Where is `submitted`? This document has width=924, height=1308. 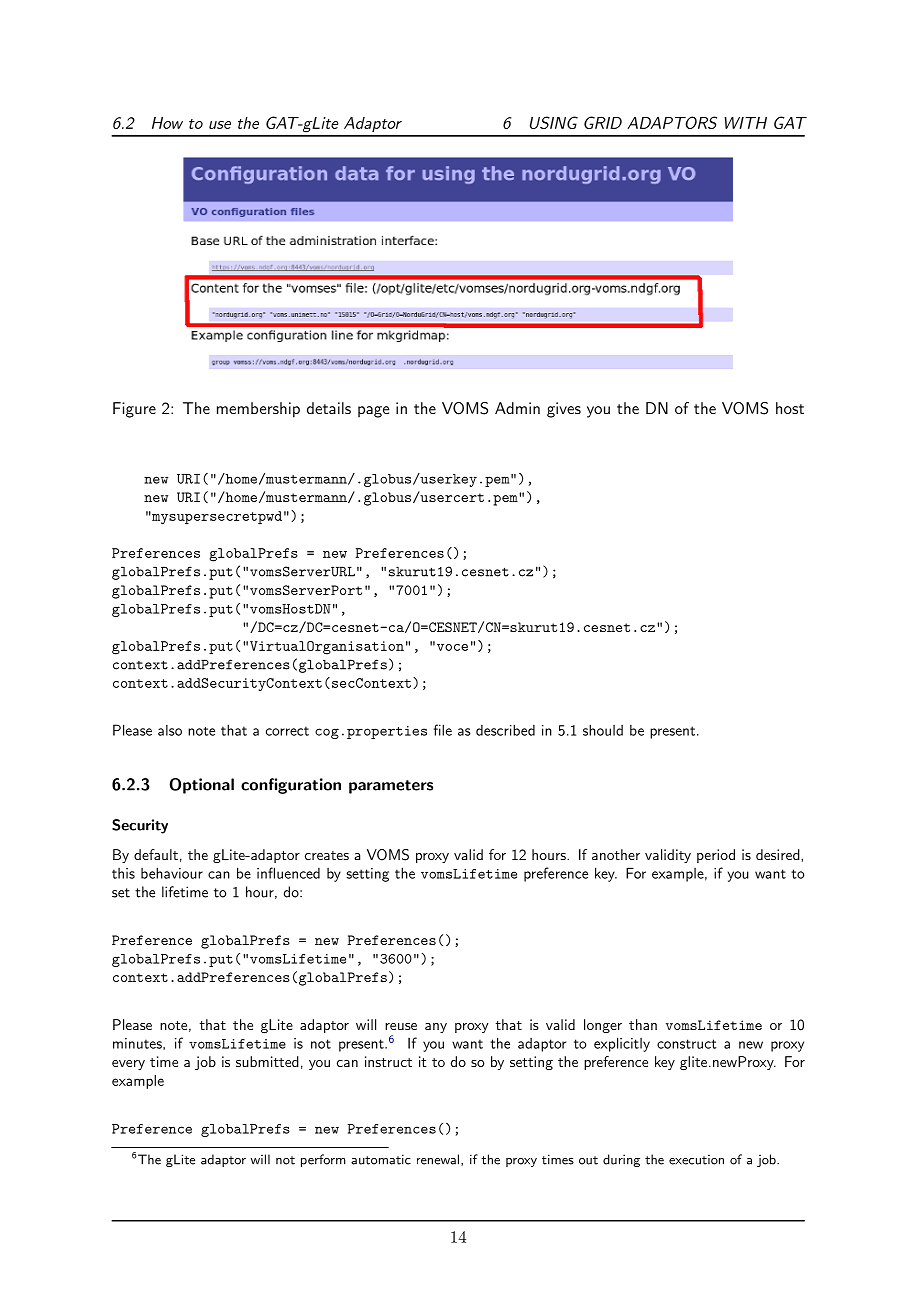
submitted is located at coordinates (267, 1061).
